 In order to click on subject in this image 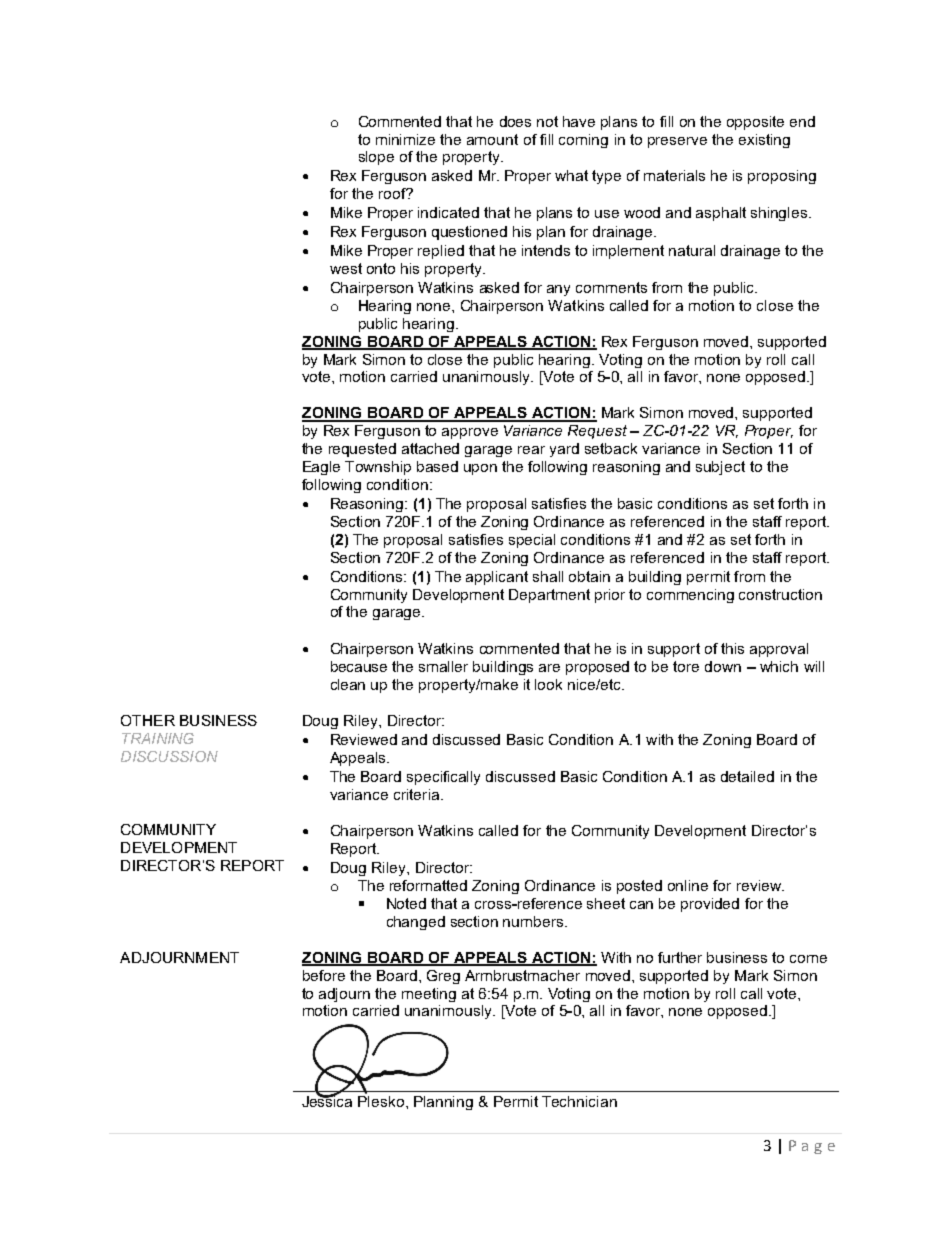, I will do `click(720, 468)`.
